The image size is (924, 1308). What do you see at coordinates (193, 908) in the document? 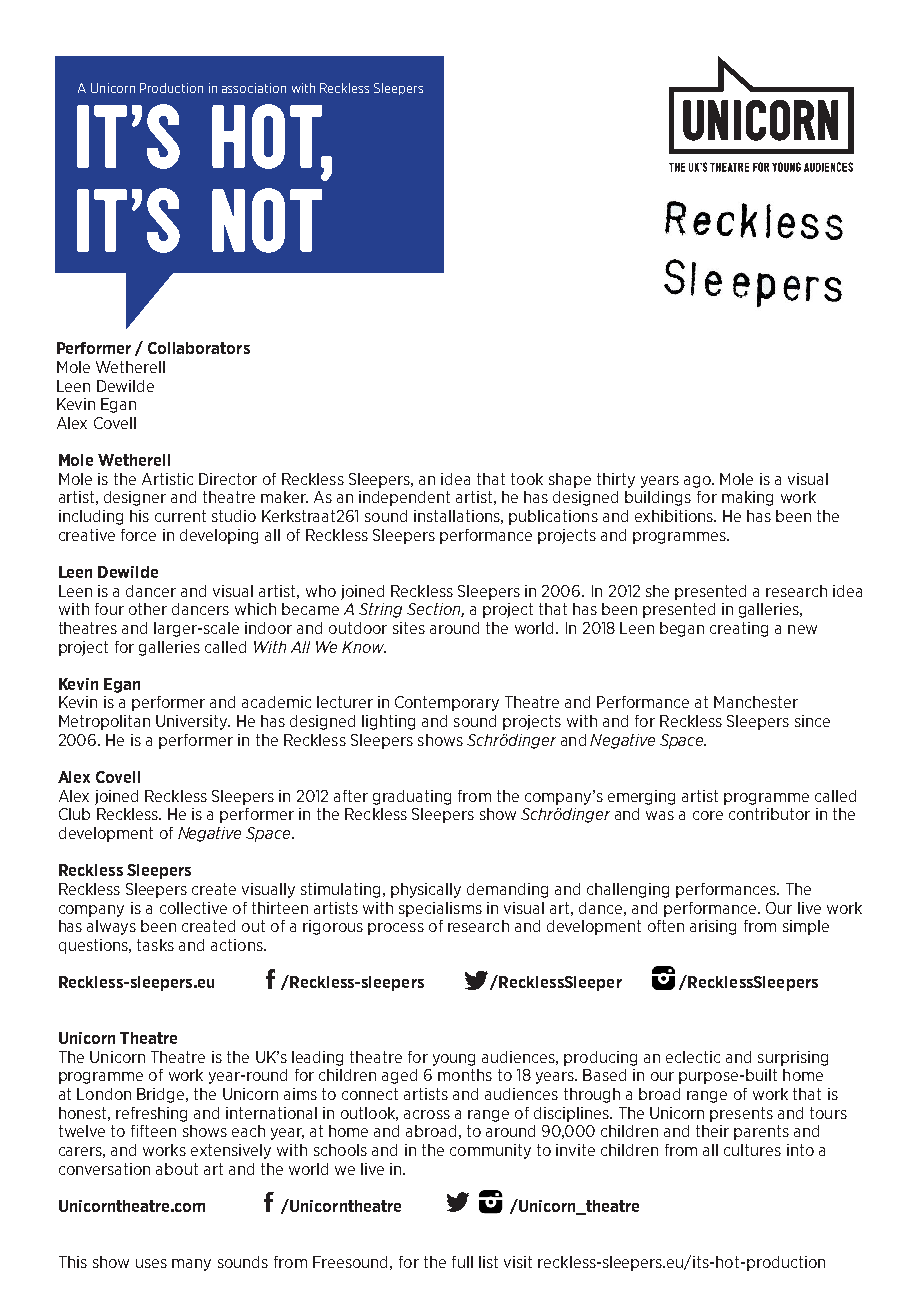
I see `collective` at bounding box center [193, 908].
